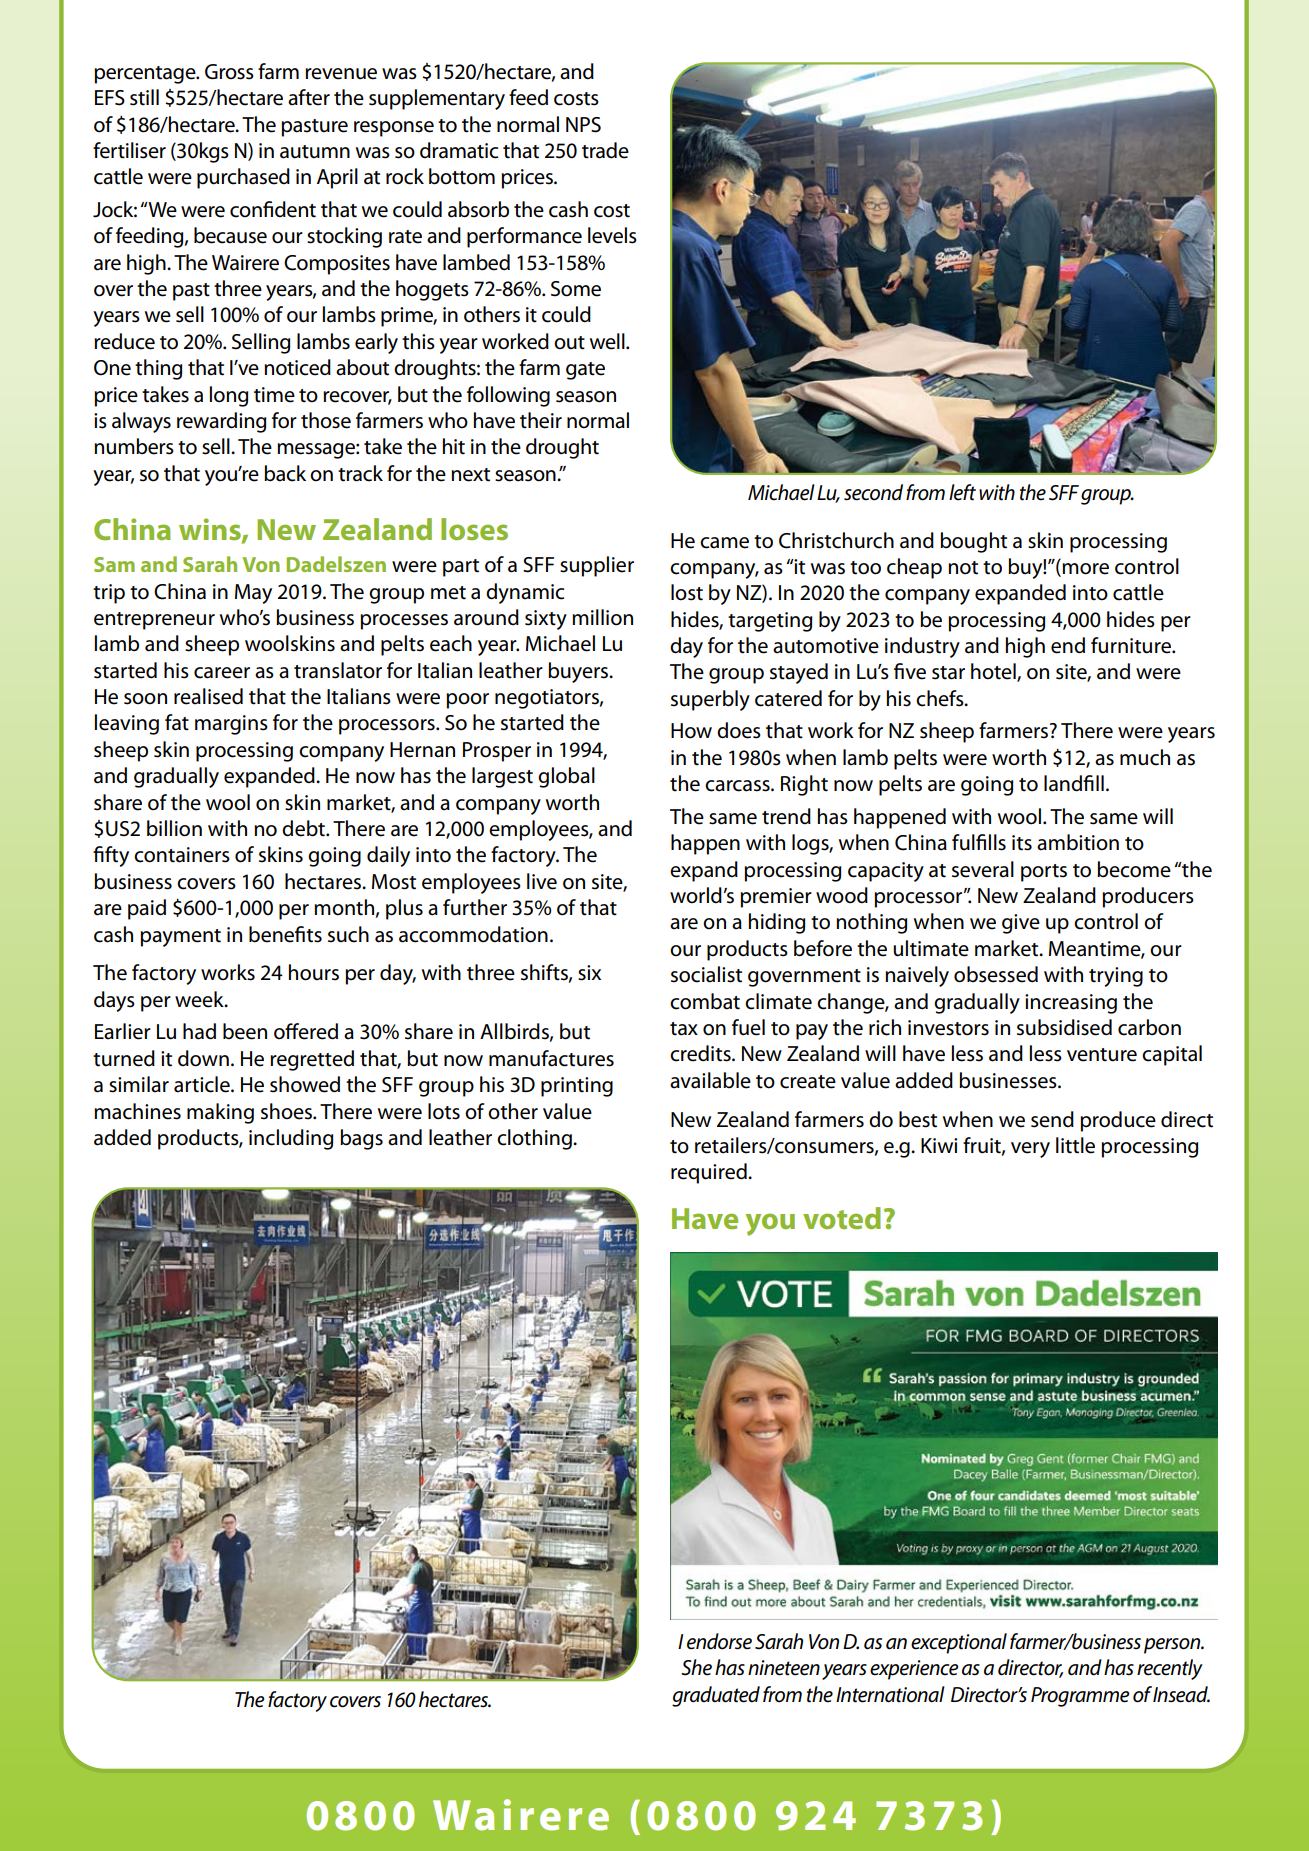 The image size is (1309, 1851). What do you see at coordinates (605, 150) in the document?
I see `trade` at bounding box center [605, 150].
